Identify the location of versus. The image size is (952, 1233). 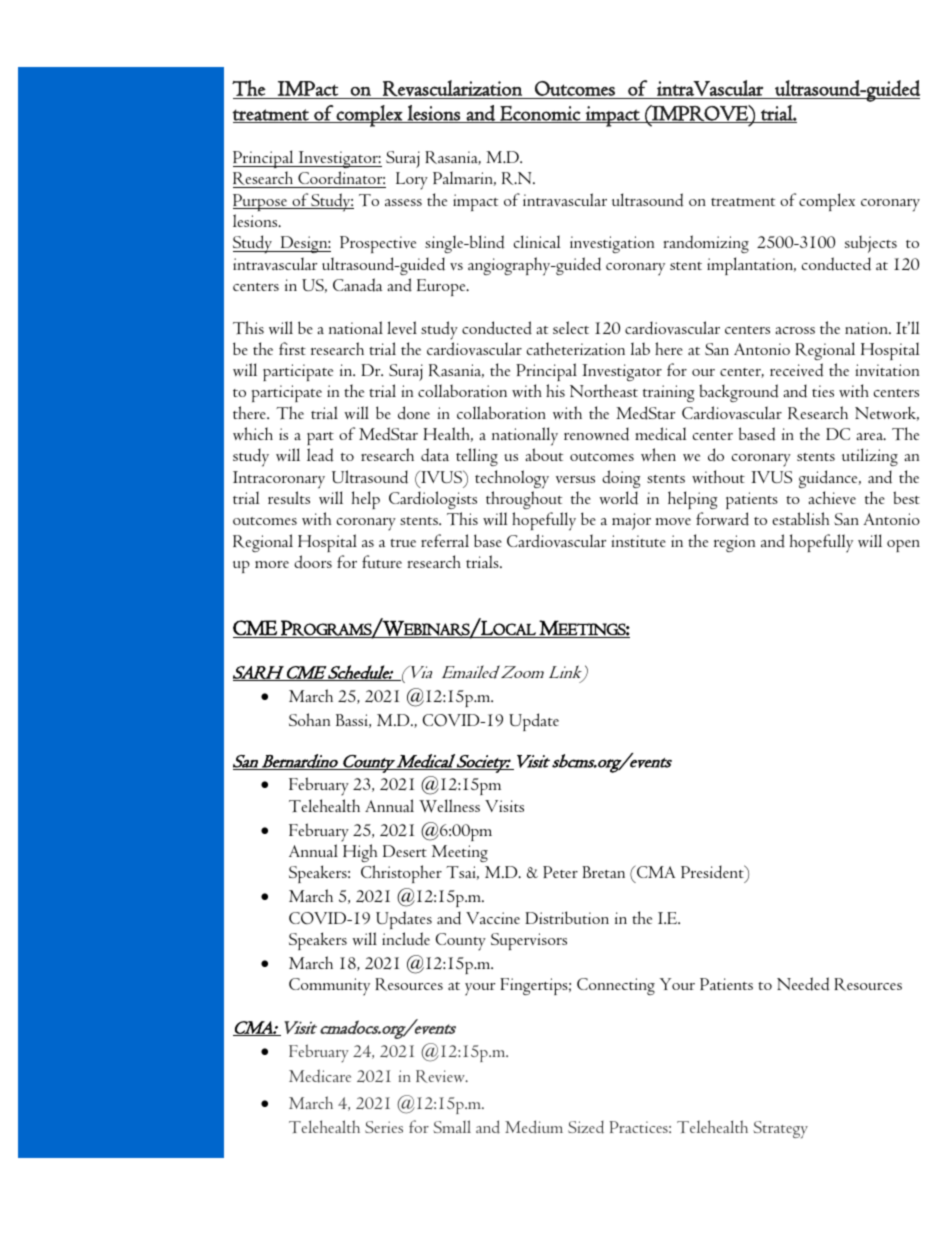
(575, 479).
